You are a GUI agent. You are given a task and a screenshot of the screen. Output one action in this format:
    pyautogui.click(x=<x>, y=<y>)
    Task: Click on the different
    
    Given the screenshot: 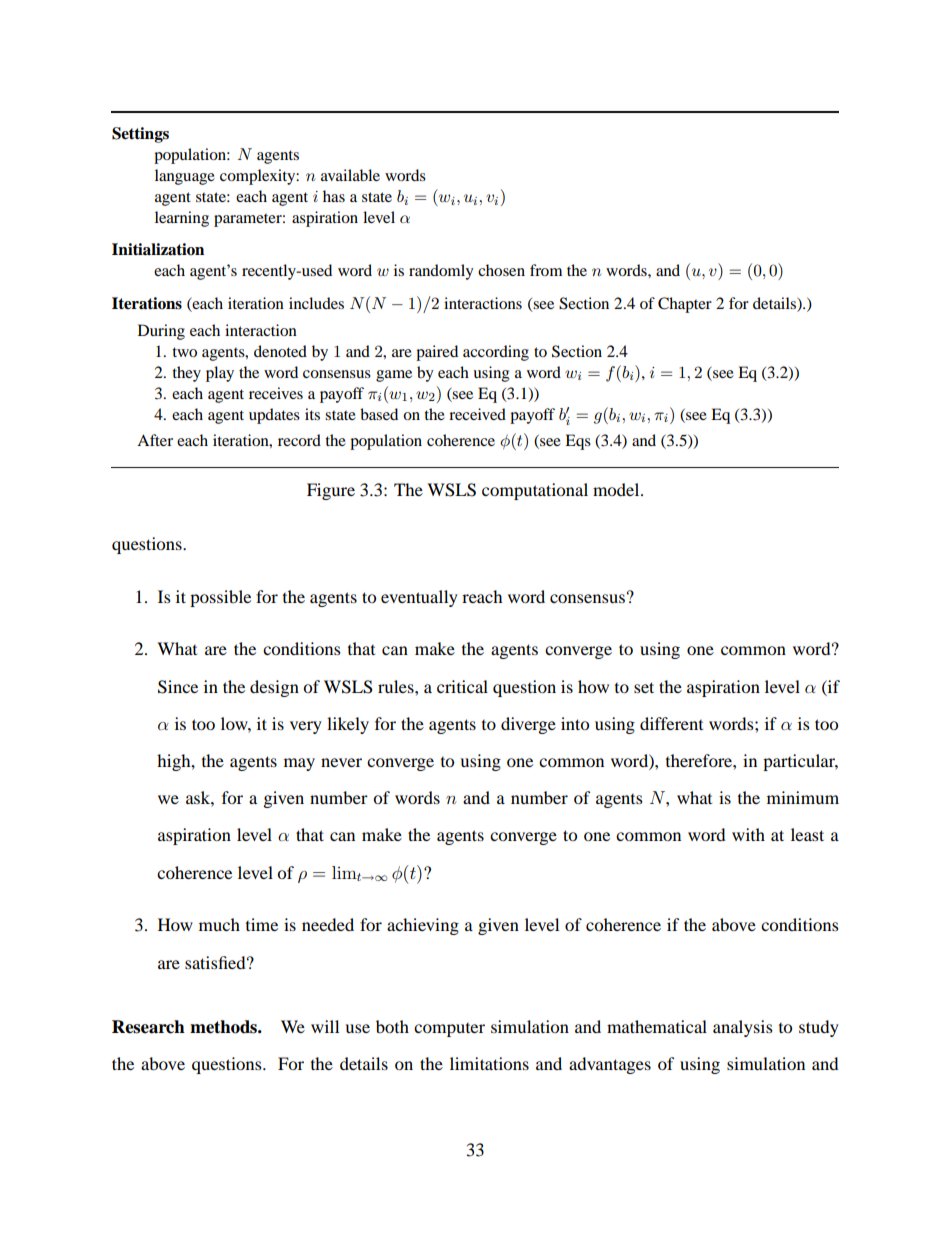 What is the action you would take?
    pyautogui.click(x=671, y=723)
